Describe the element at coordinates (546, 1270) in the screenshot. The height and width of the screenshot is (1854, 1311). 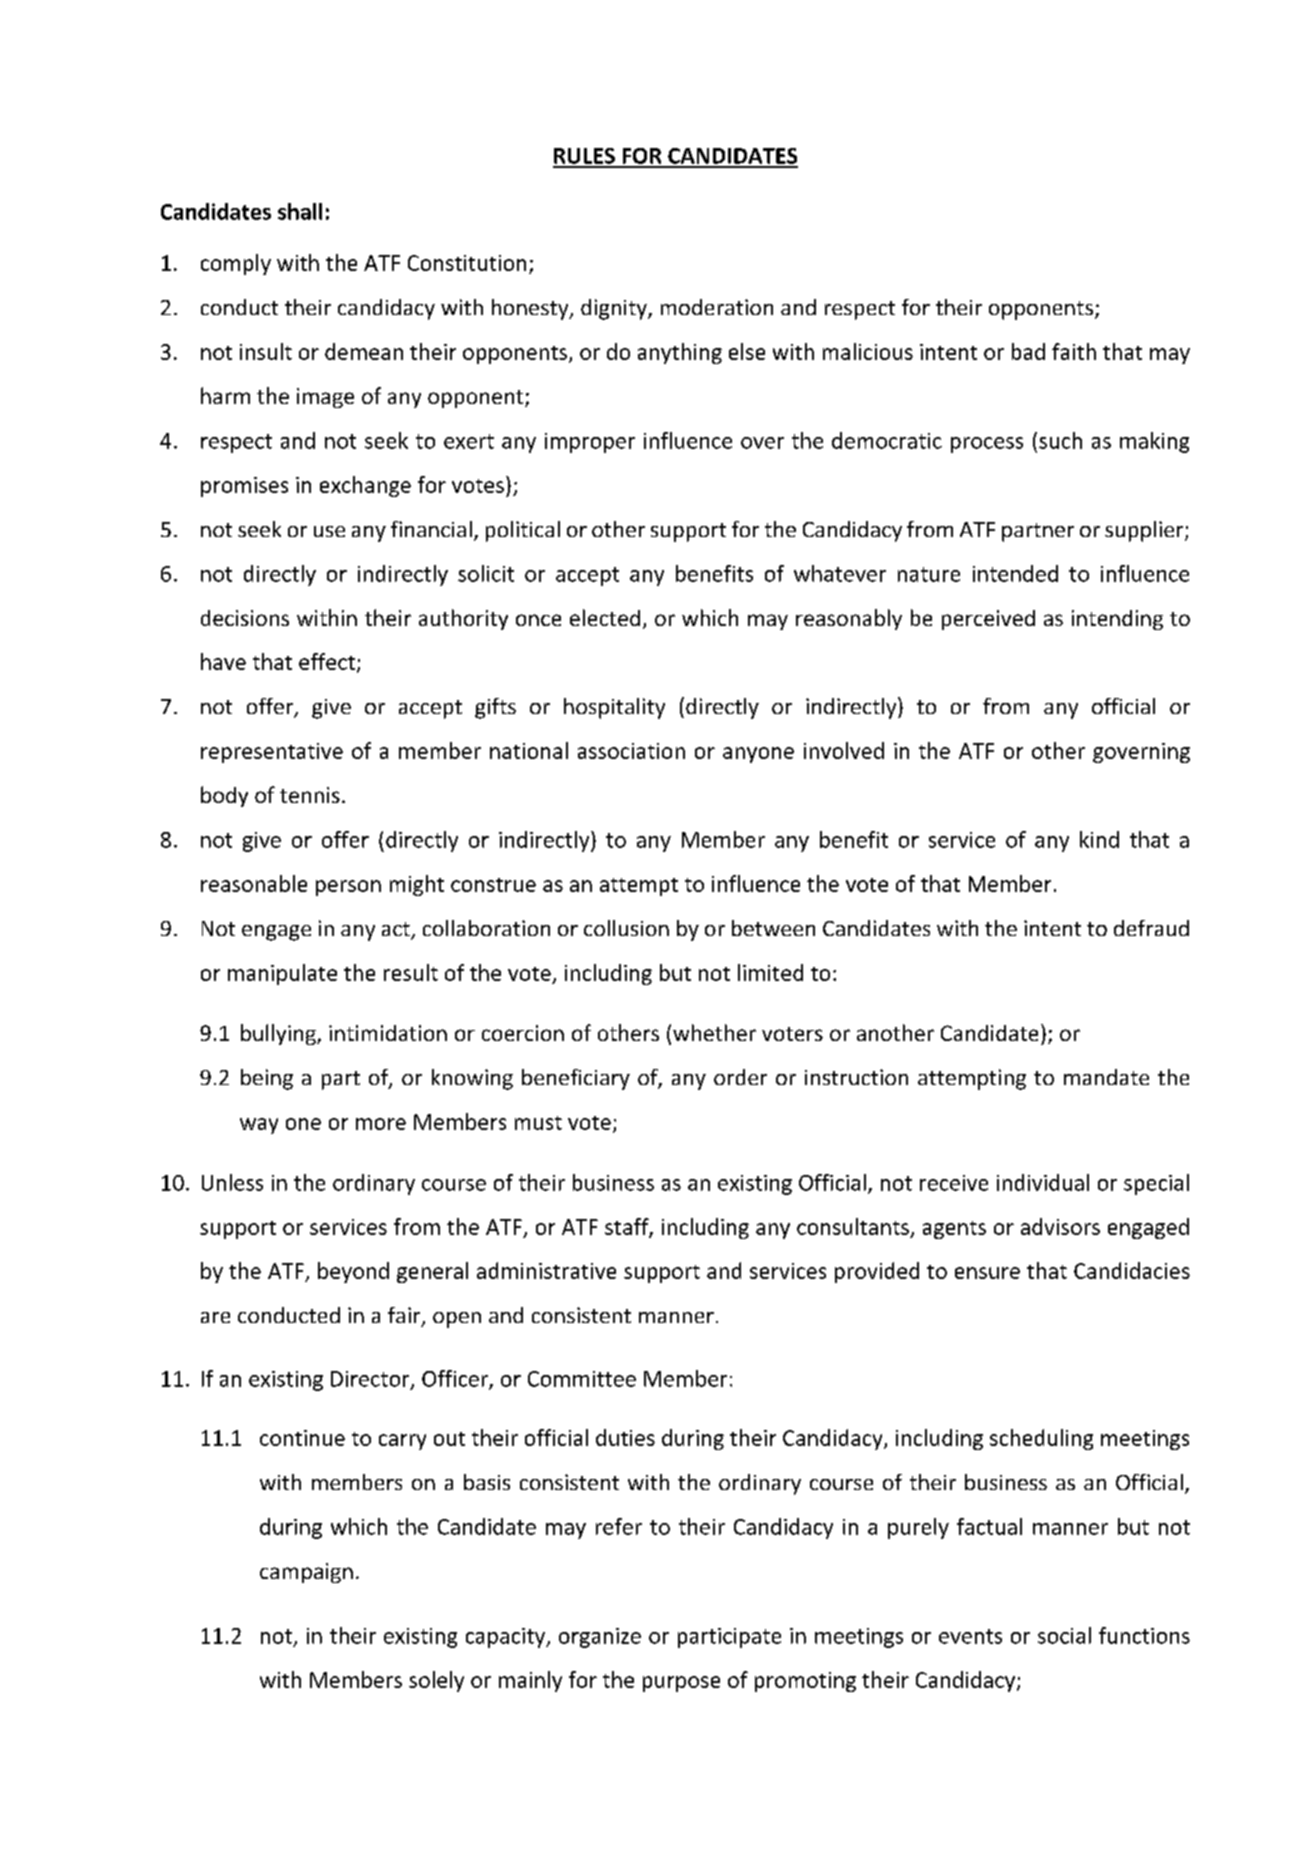
I see `administrative` at that location.
